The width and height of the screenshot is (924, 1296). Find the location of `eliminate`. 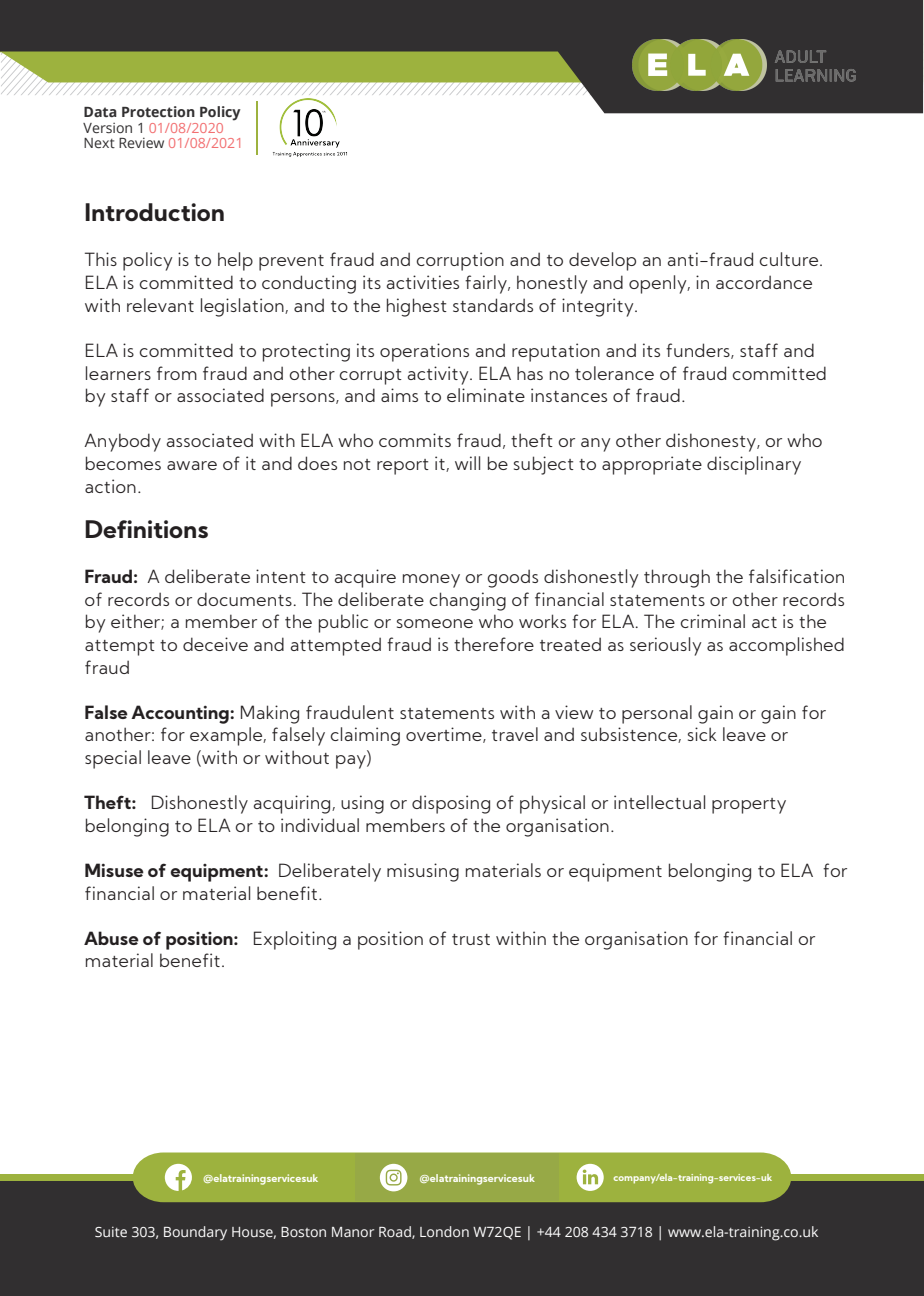

eliminate is located at coordinates (486, 395).
